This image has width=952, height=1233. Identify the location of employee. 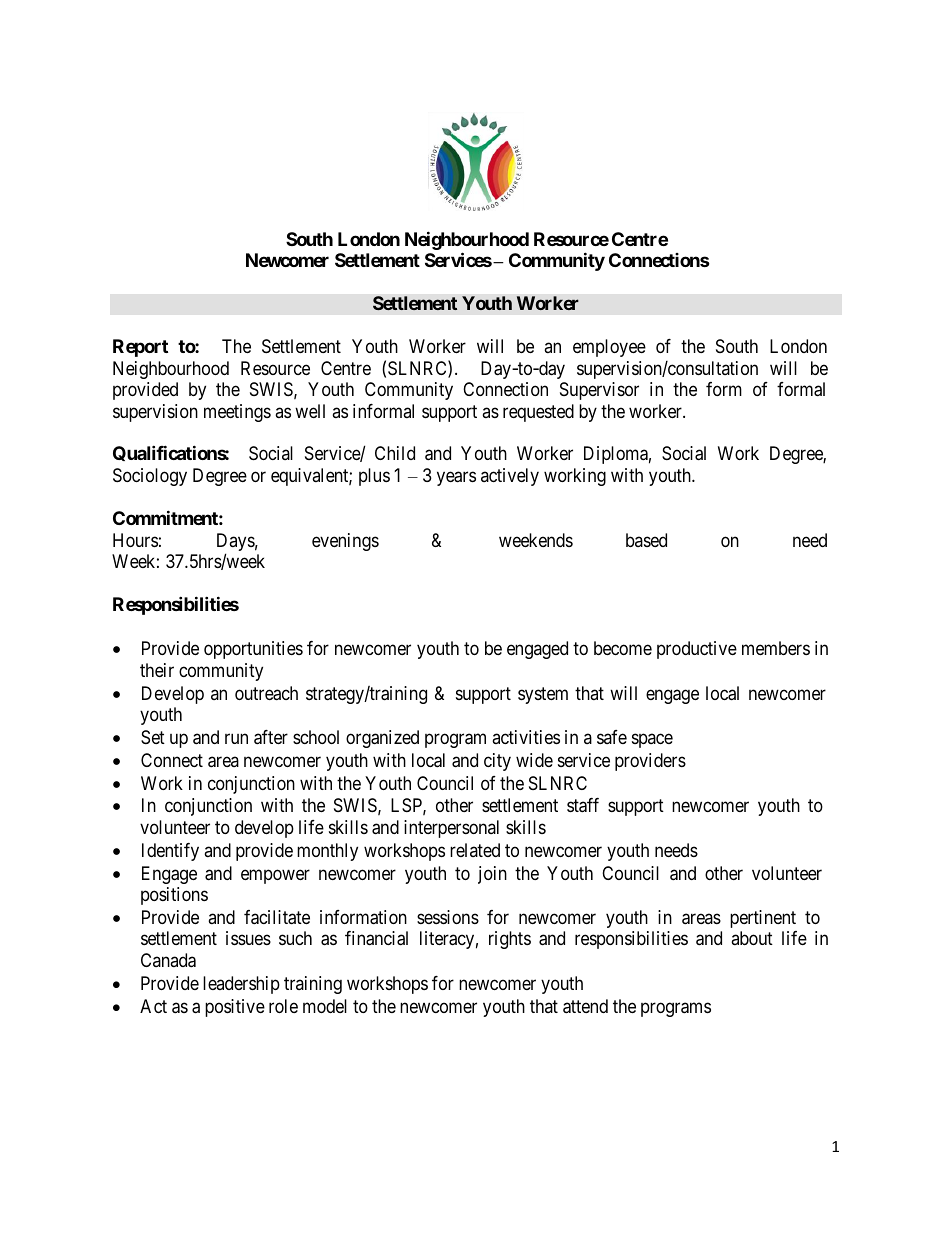
(609, 348).
